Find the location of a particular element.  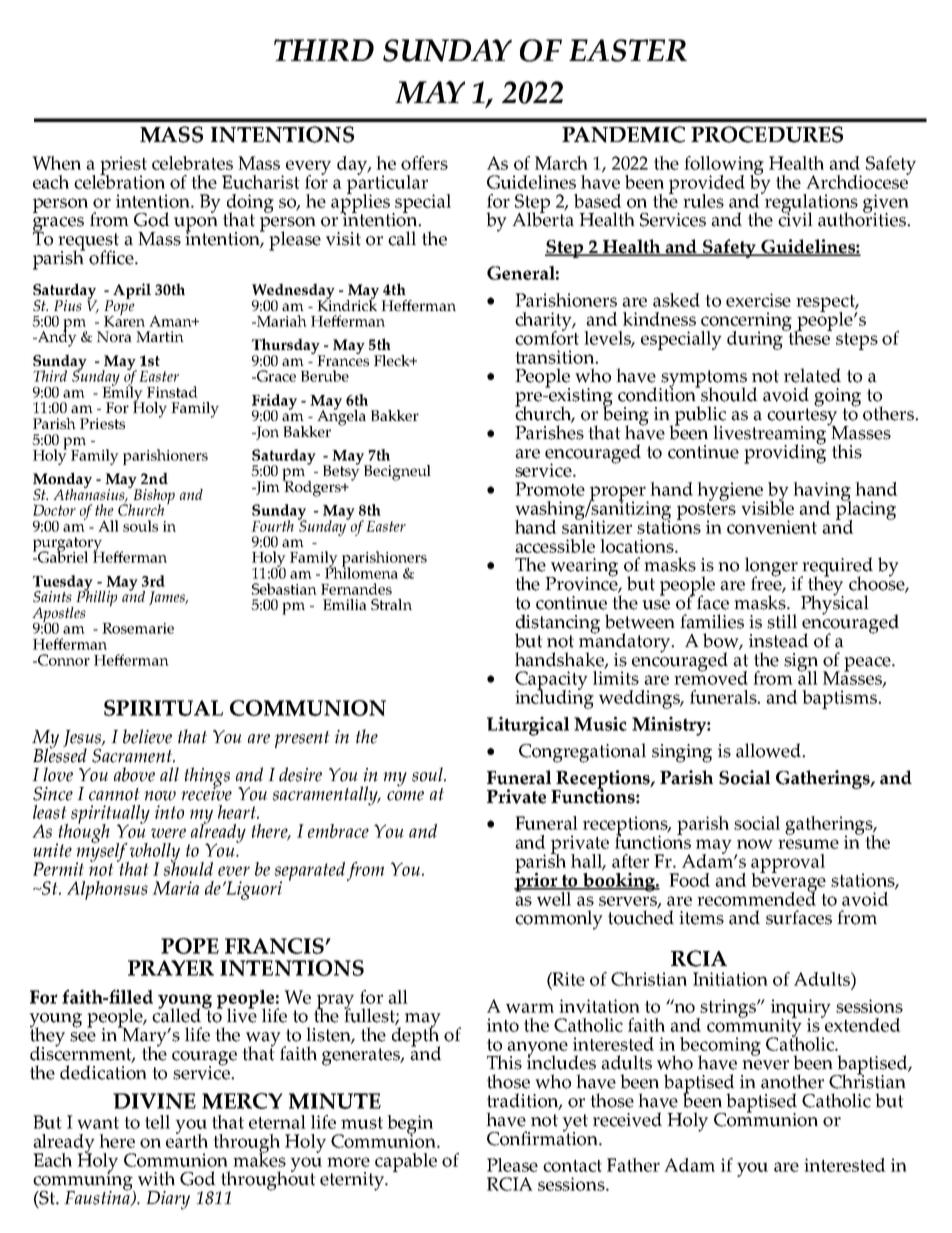

were is located at coordinates (168, 833).
